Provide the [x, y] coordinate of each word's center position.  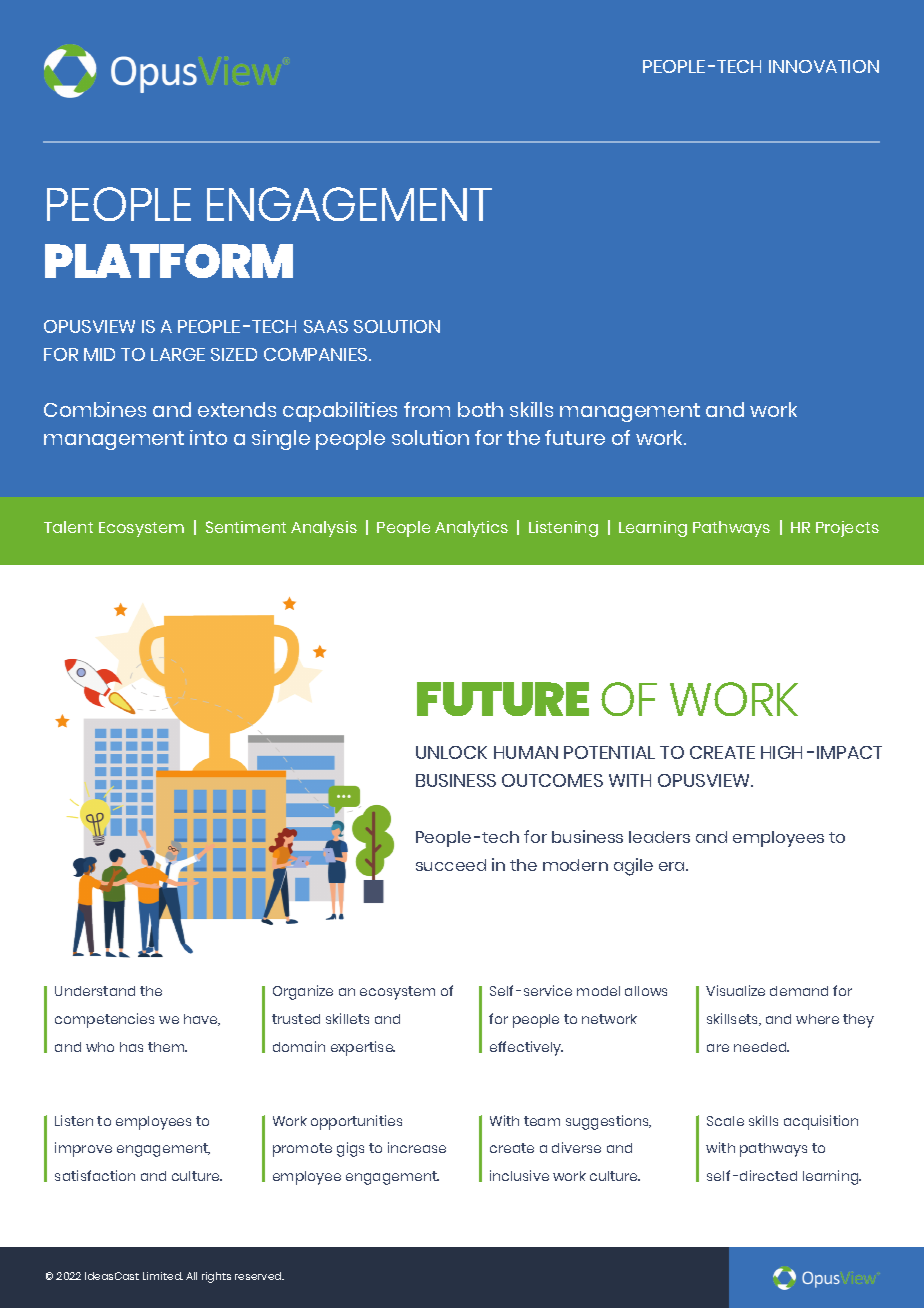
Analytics [471, 529]
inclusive [519, 1175]
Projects [847, 529]
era [673, 866]
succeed [451, 865]
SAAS [326, 326]
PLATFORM [169, 261]
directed [768, 1175]
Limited [163, 1276]
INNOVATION [824, 66]
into [208, 437]
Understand [95, 991]
